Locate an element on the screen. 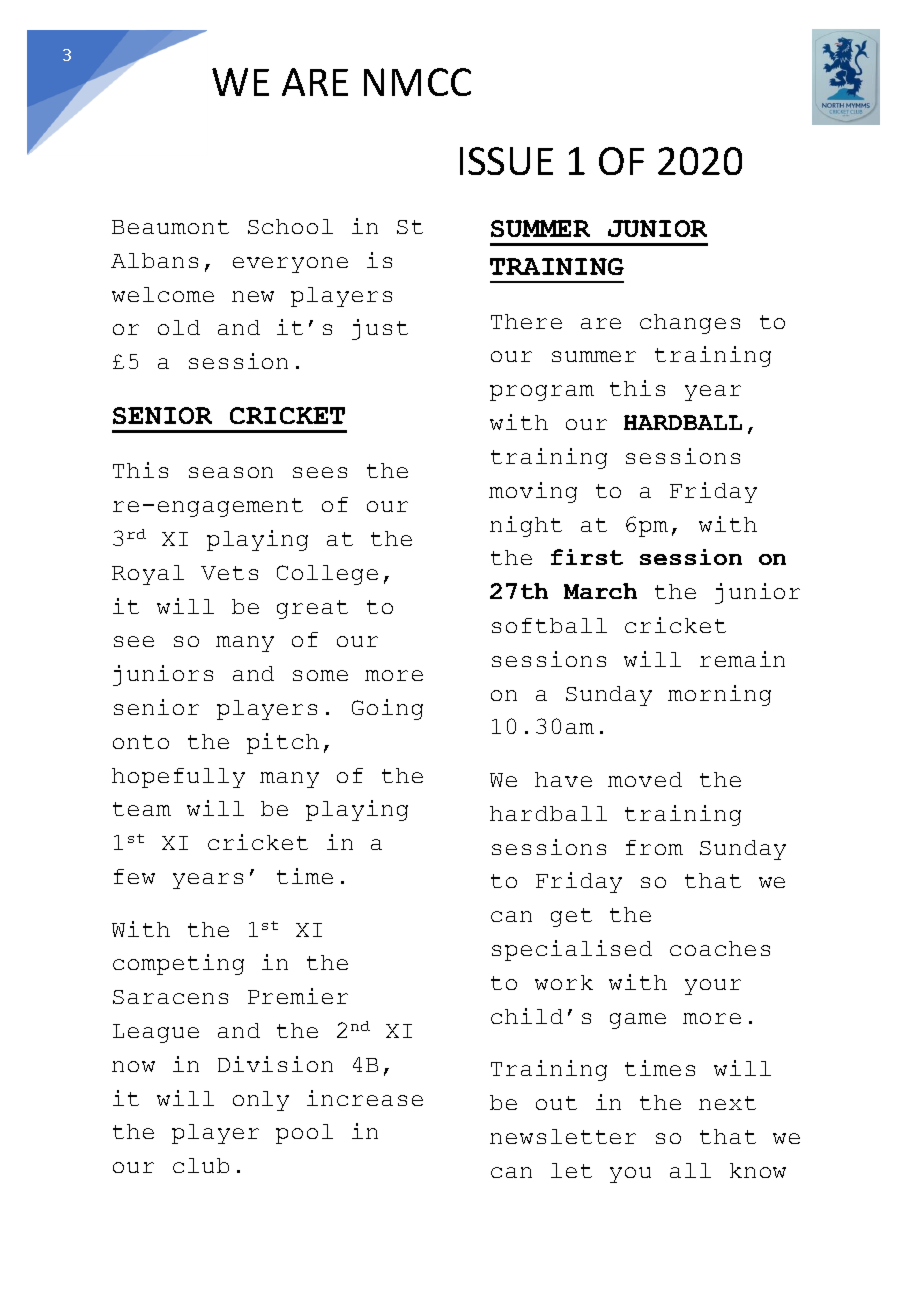 The image size is (924, 1309). Going is located at coordinates (387, 709).
